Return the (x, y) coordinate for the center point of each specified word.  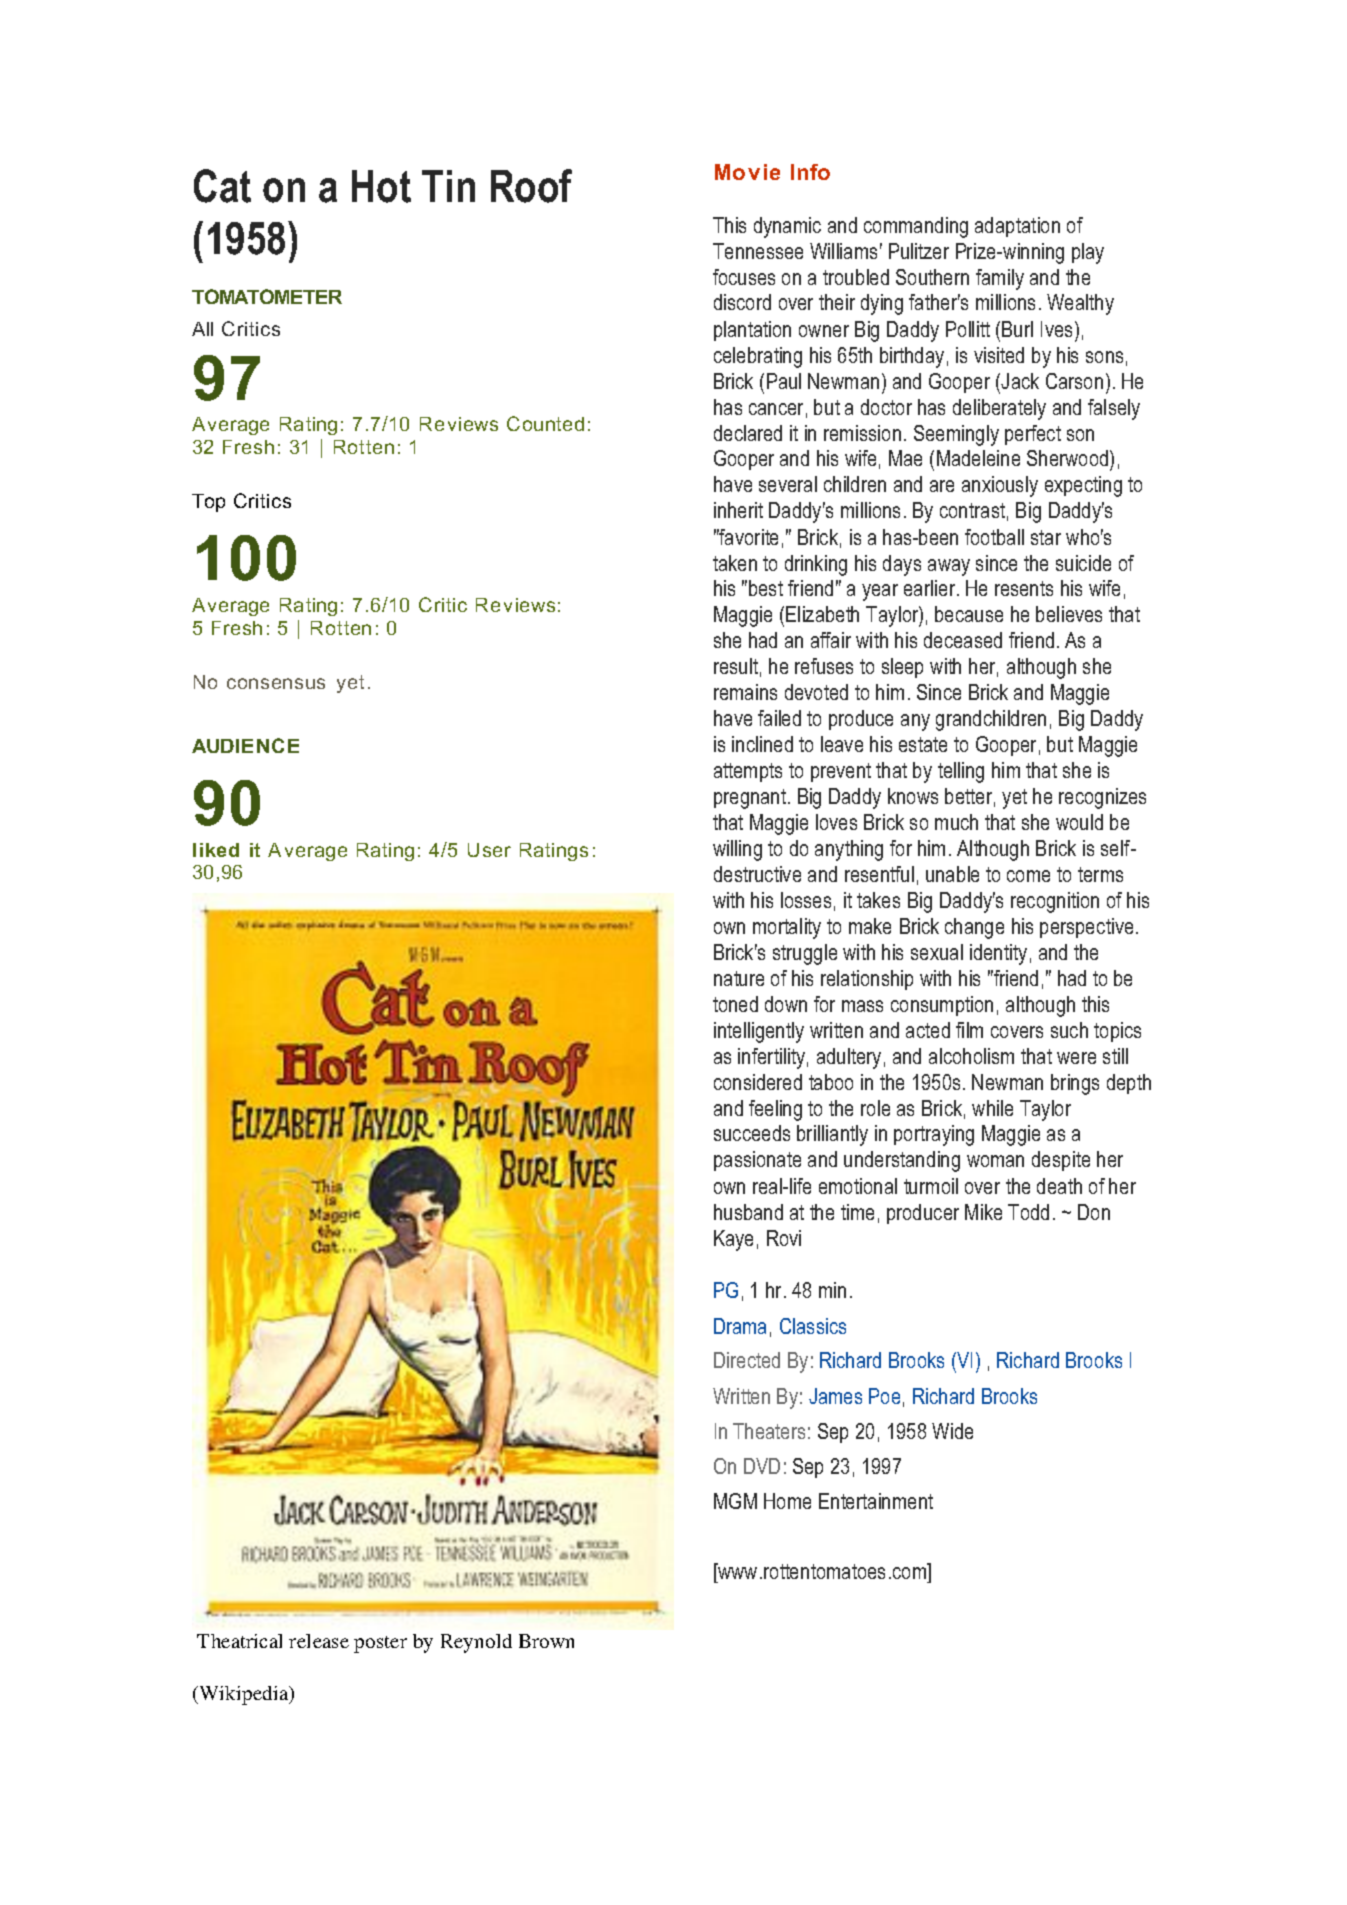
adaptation (1017, 227)
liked (216, 850)
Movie (747, 172)
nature (739, 978)
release (319, 1641)
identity (998, 954)
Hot (381, 186)
